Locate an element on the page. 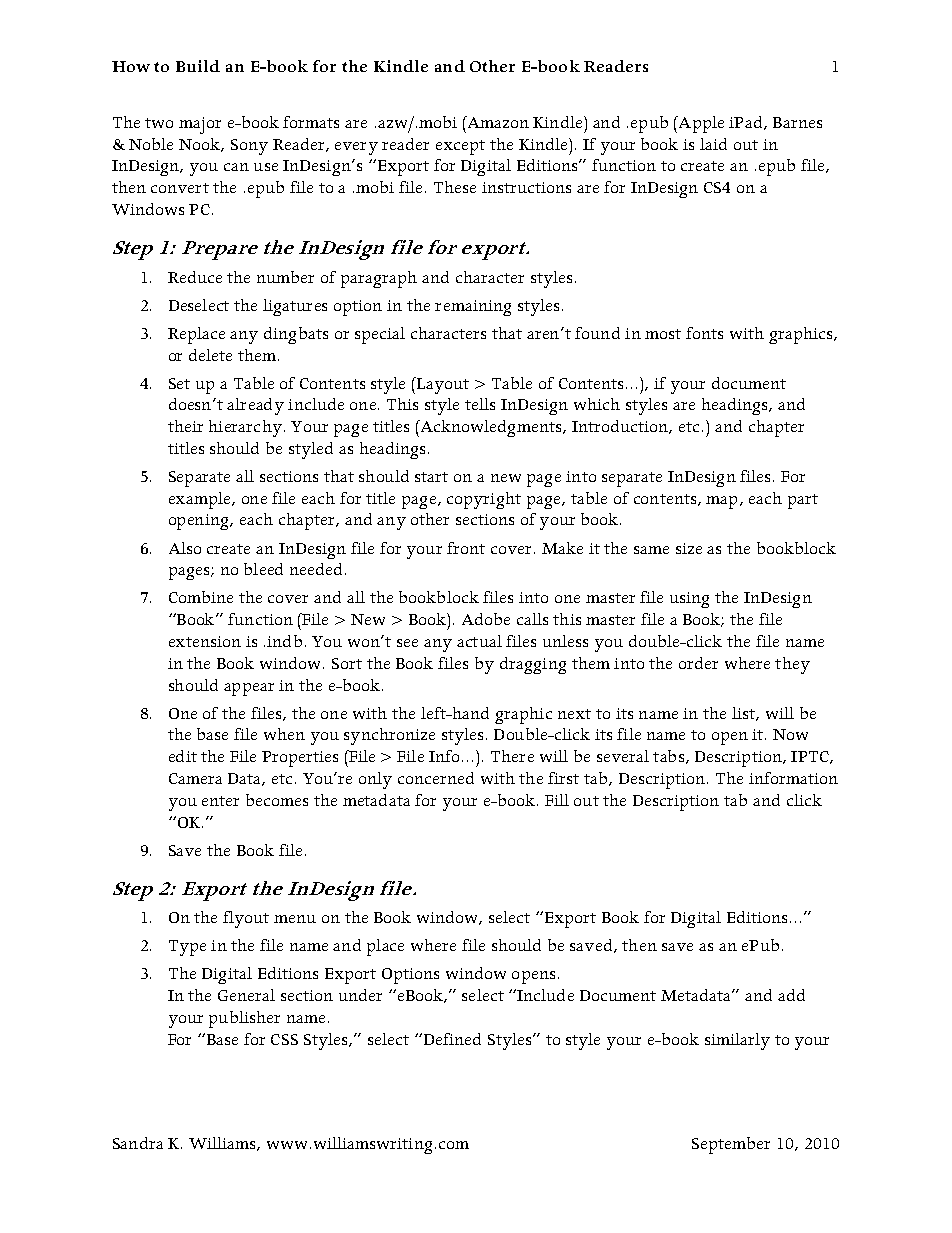 The image size is (952, 1233). September is located at coordinates (731, 1145).
